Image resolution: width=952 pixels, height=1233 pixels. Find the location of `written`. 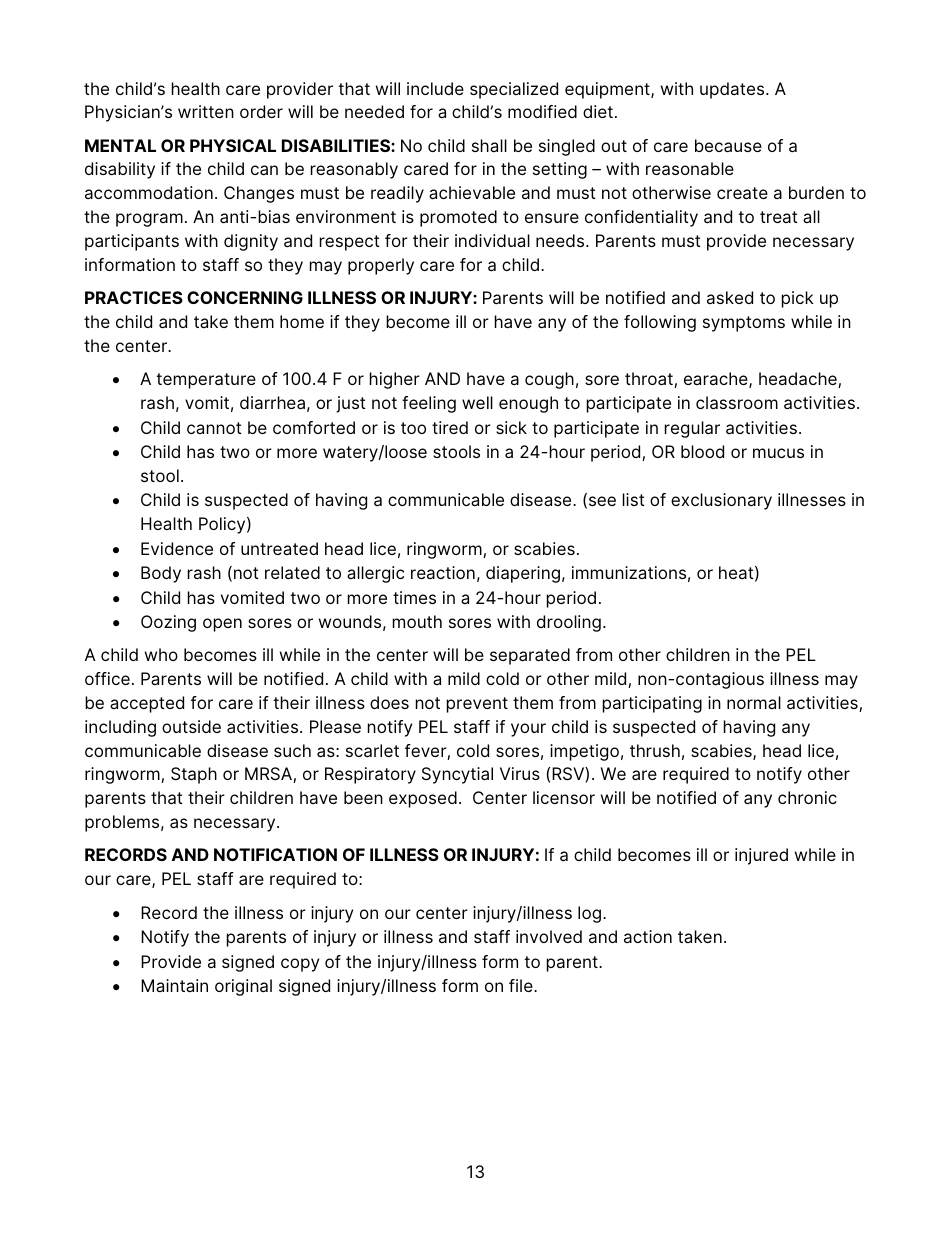

written is located at coordinates (206, 111).
